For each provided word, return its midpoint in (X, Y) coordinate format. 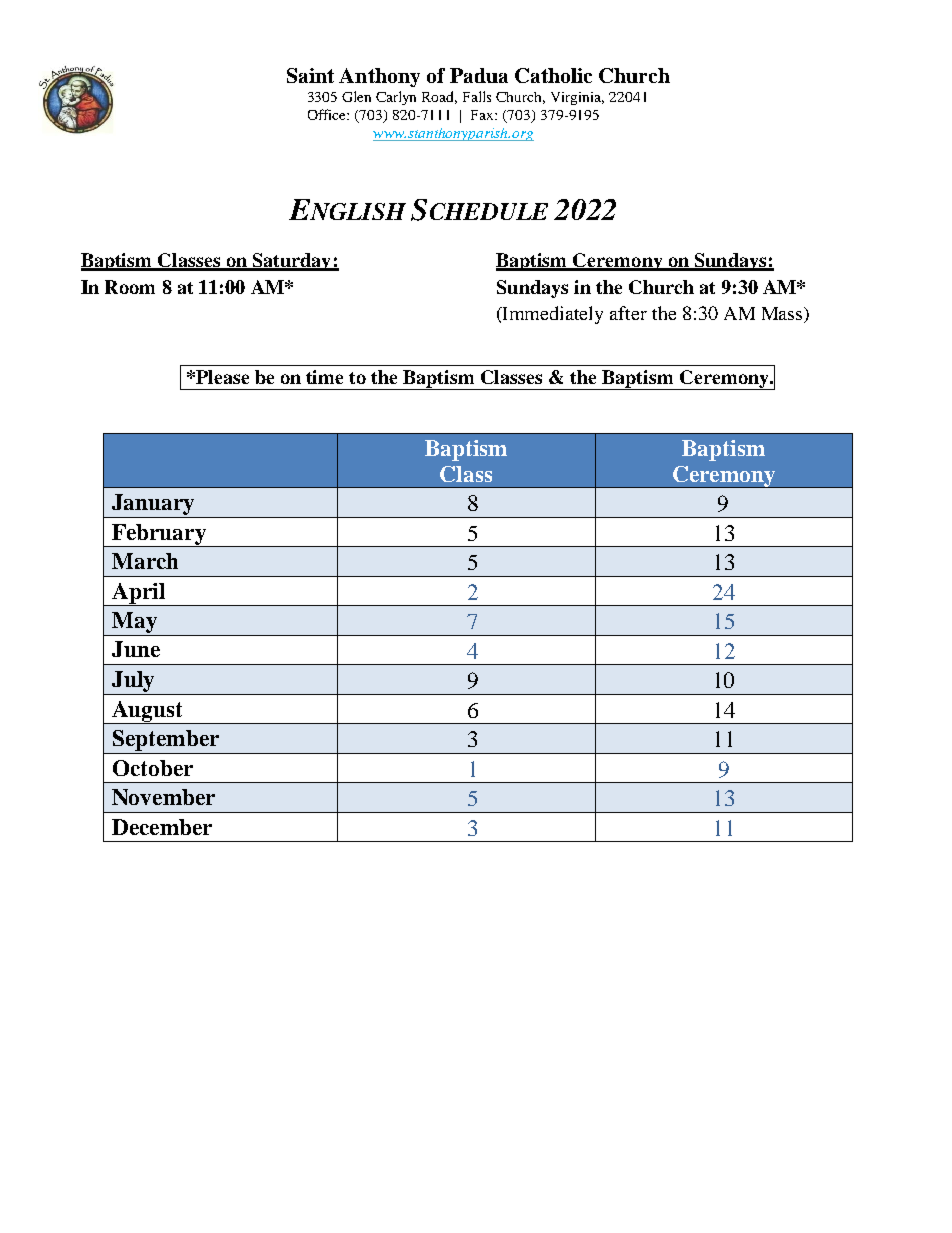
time (324, 377)
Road (439, 97)
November (163, 797)
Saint (310, 75)
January (153, 504)
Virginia (577, 98)
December (162, 827)
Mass (783, 315)
